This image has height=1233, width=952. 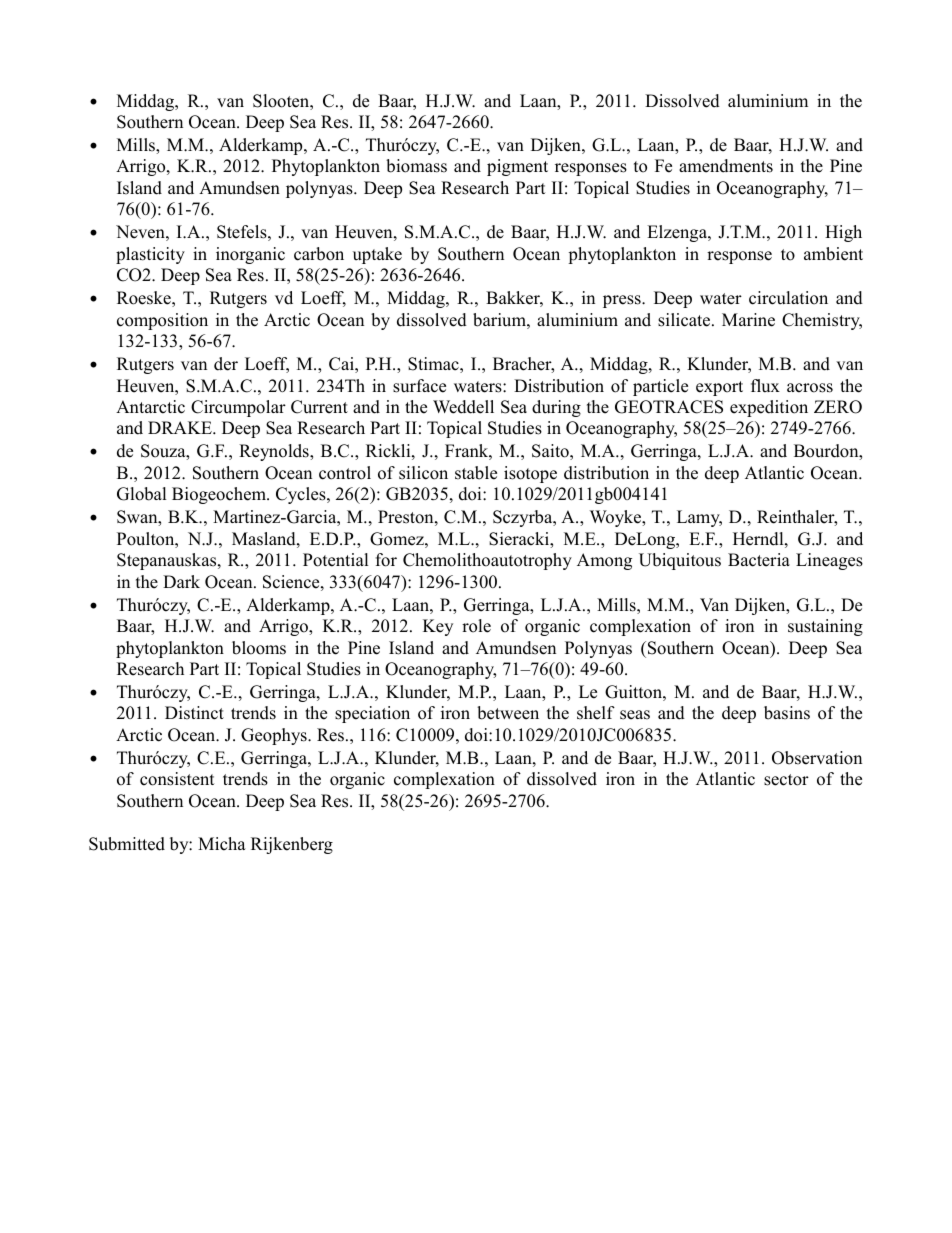 I want to click on expedition, so click(x=769, y=408).
